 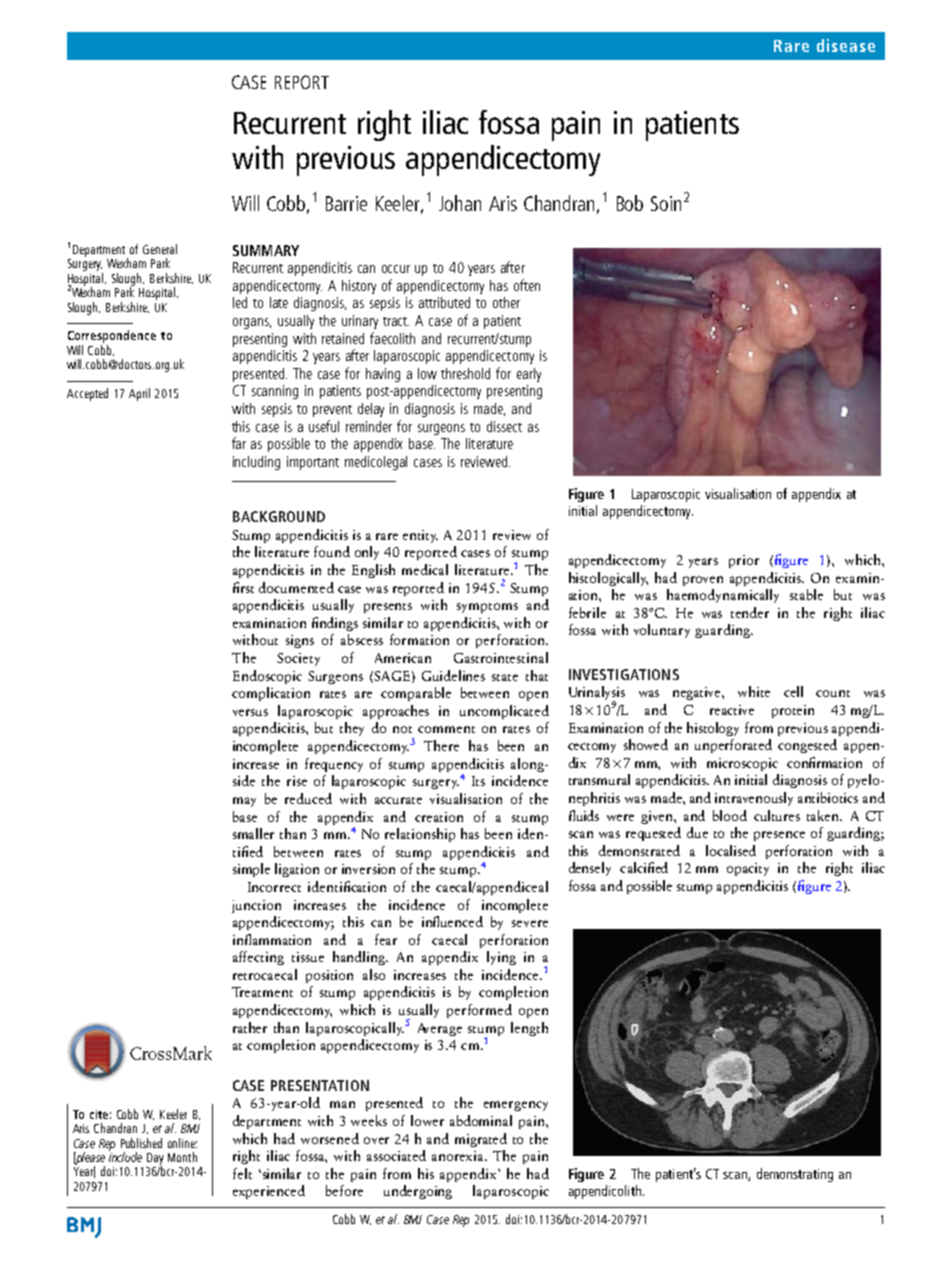 What do you see at coordinates (160, 249) in the screenshot?
I see `General` at bounding box center [160, 249].
